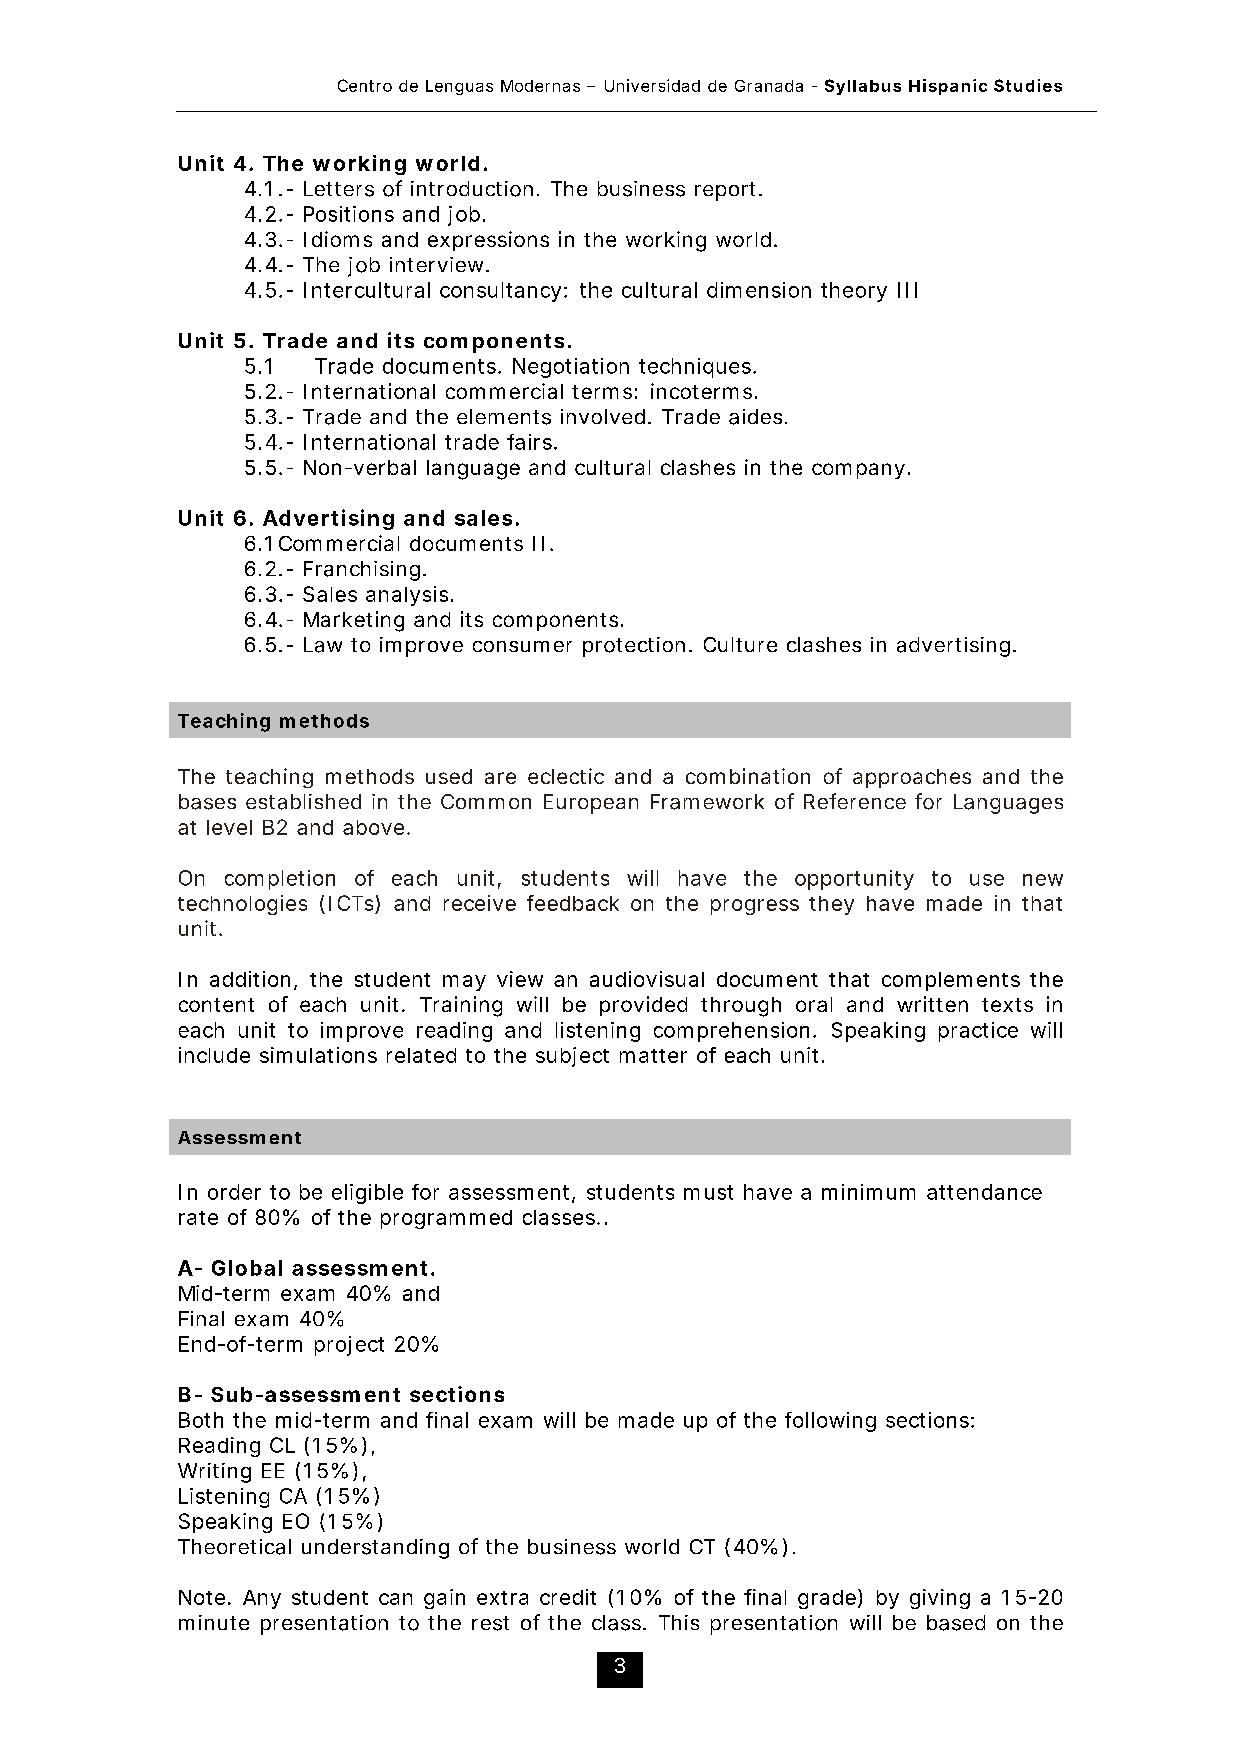  Describe the element at coordinates (365, 85) in the screenshot. I see `Centro` at that location.
